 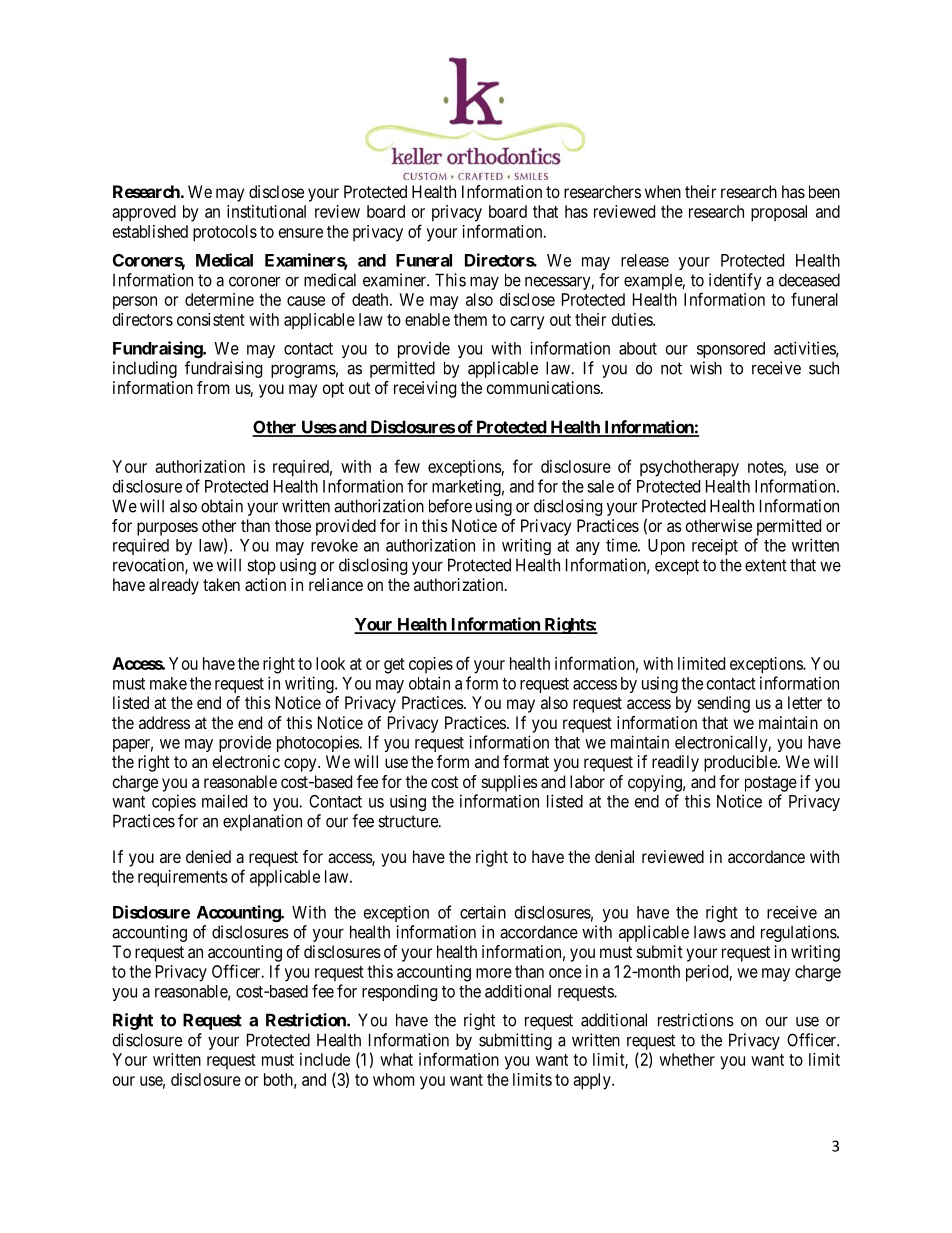 What do you see at coordinates (724, 704) in the page?
I see `sending` at bounding box center [724, 704].
